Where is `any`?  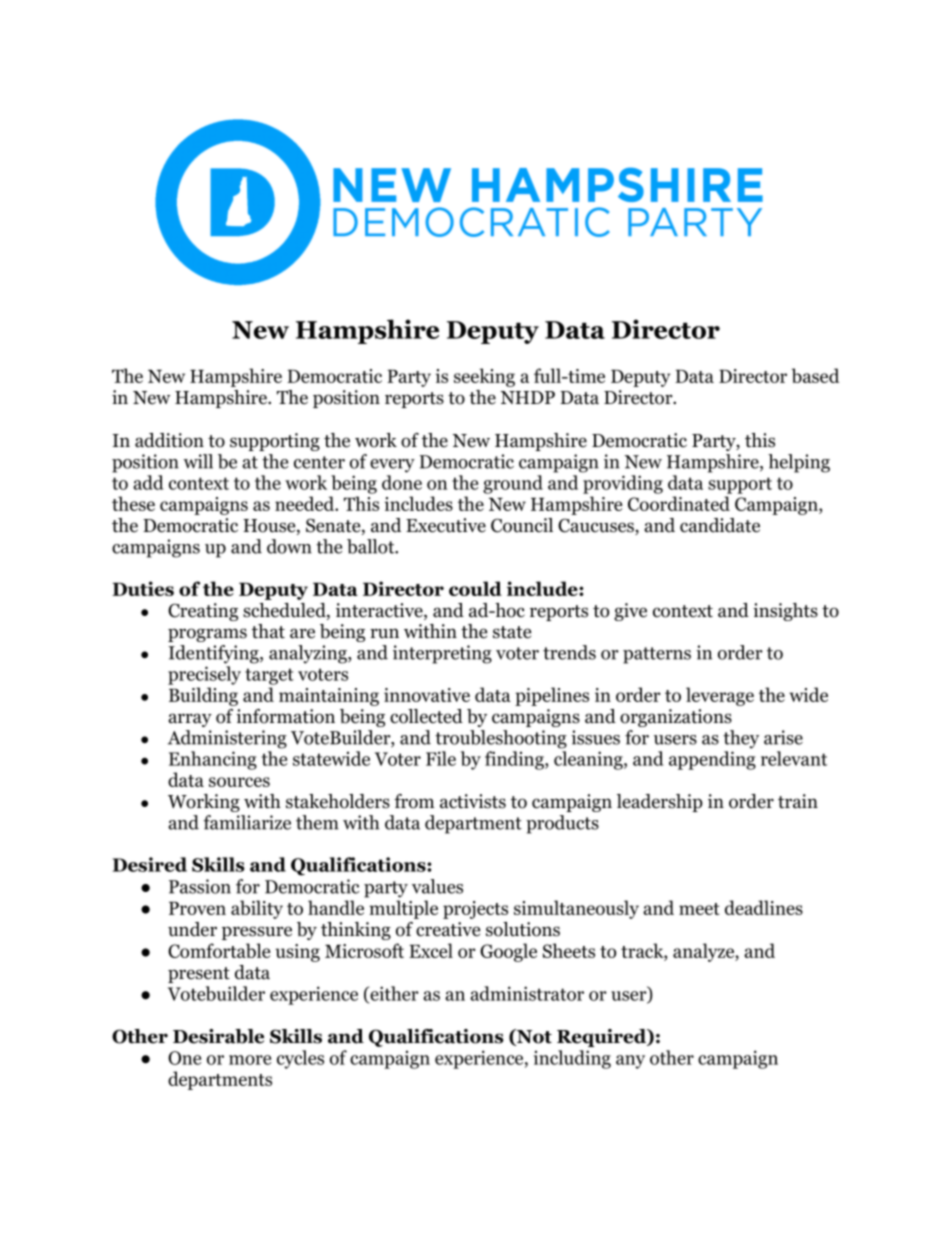
any is located at coordinates (630, 1062).
